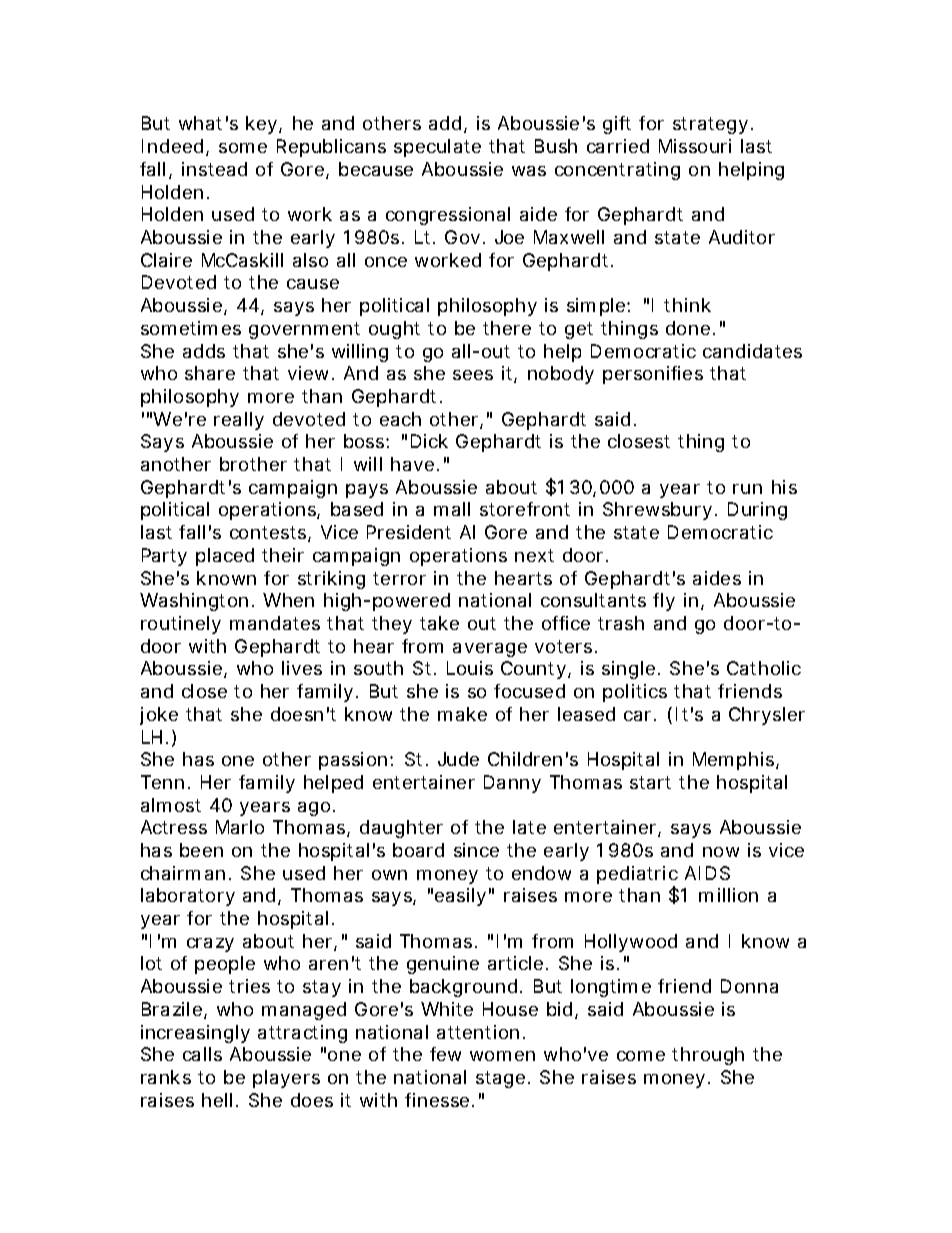 The image size is (952, 1233). What do you see at coordinates (448, 216) in the screenshot?
I see `congressional` at bounding box center [448, 216].
